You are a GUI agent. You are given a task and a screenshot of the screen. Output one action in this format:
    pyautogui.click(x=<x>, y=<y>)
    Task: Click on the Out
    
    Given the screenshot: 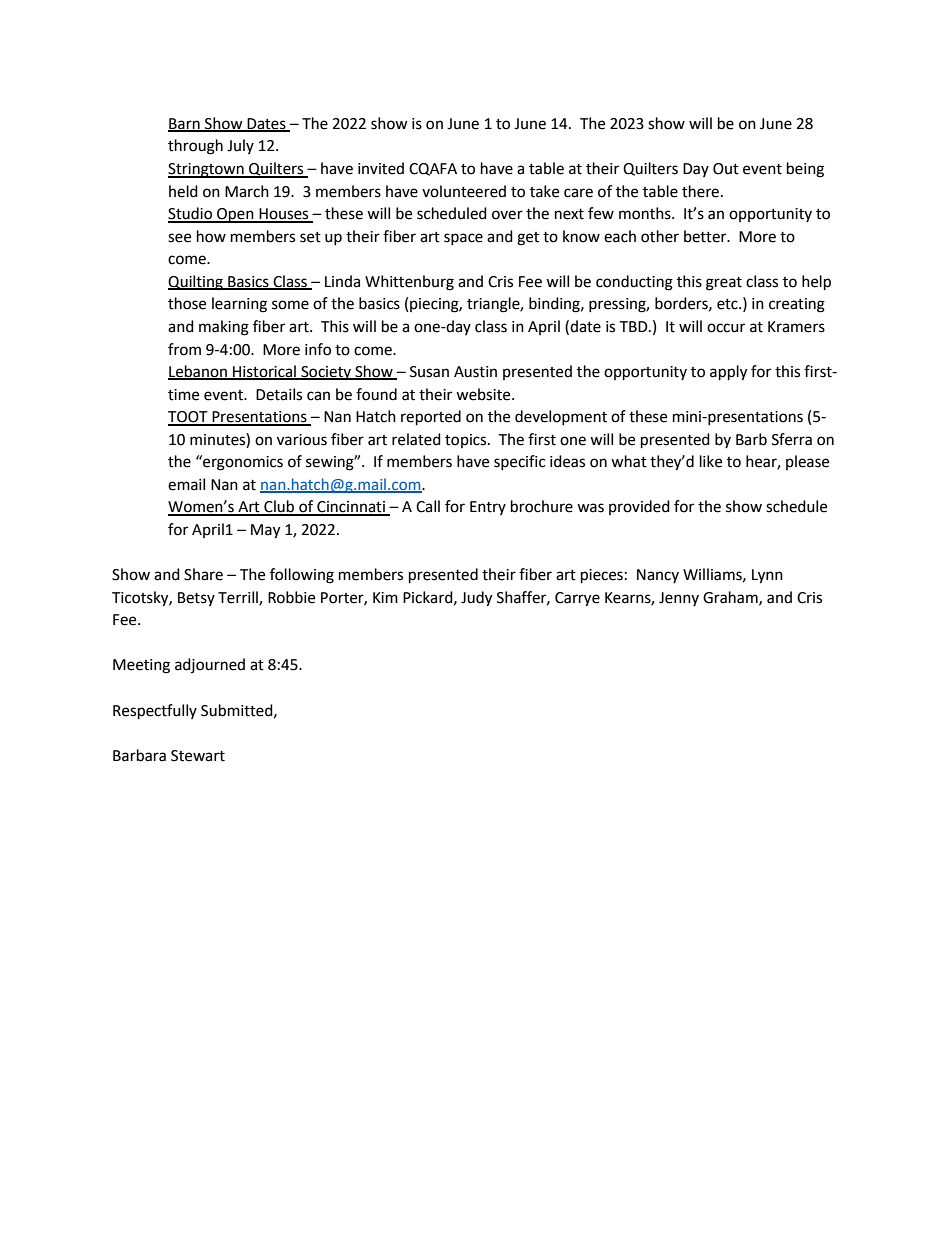 What is the action you would take?
    pyautogui.click(x=726, y=169)
